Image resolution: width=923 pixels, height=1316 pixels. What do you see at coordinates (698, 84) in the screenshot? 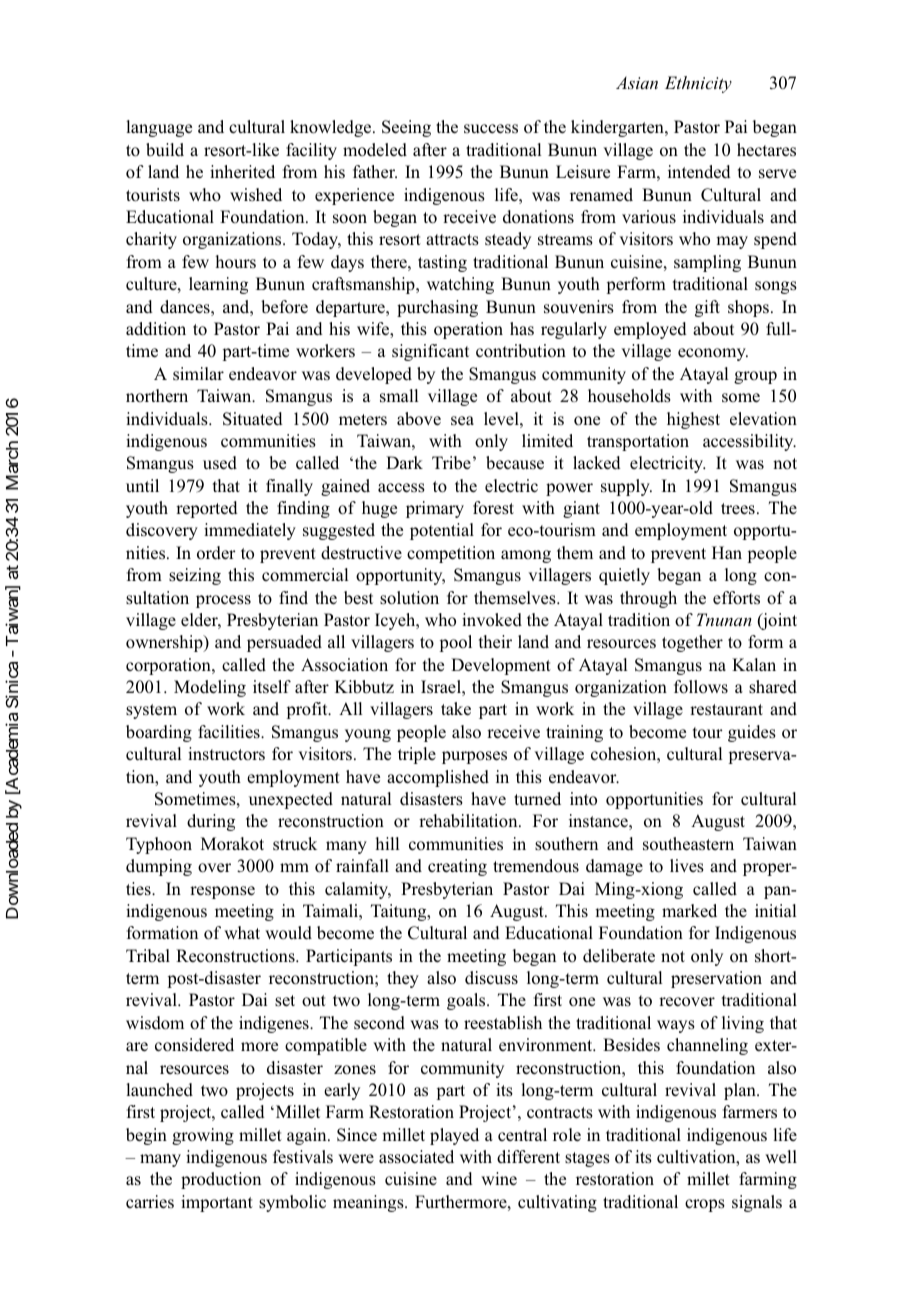
I see `Ethnicity` at bounding box center [698, 84].
